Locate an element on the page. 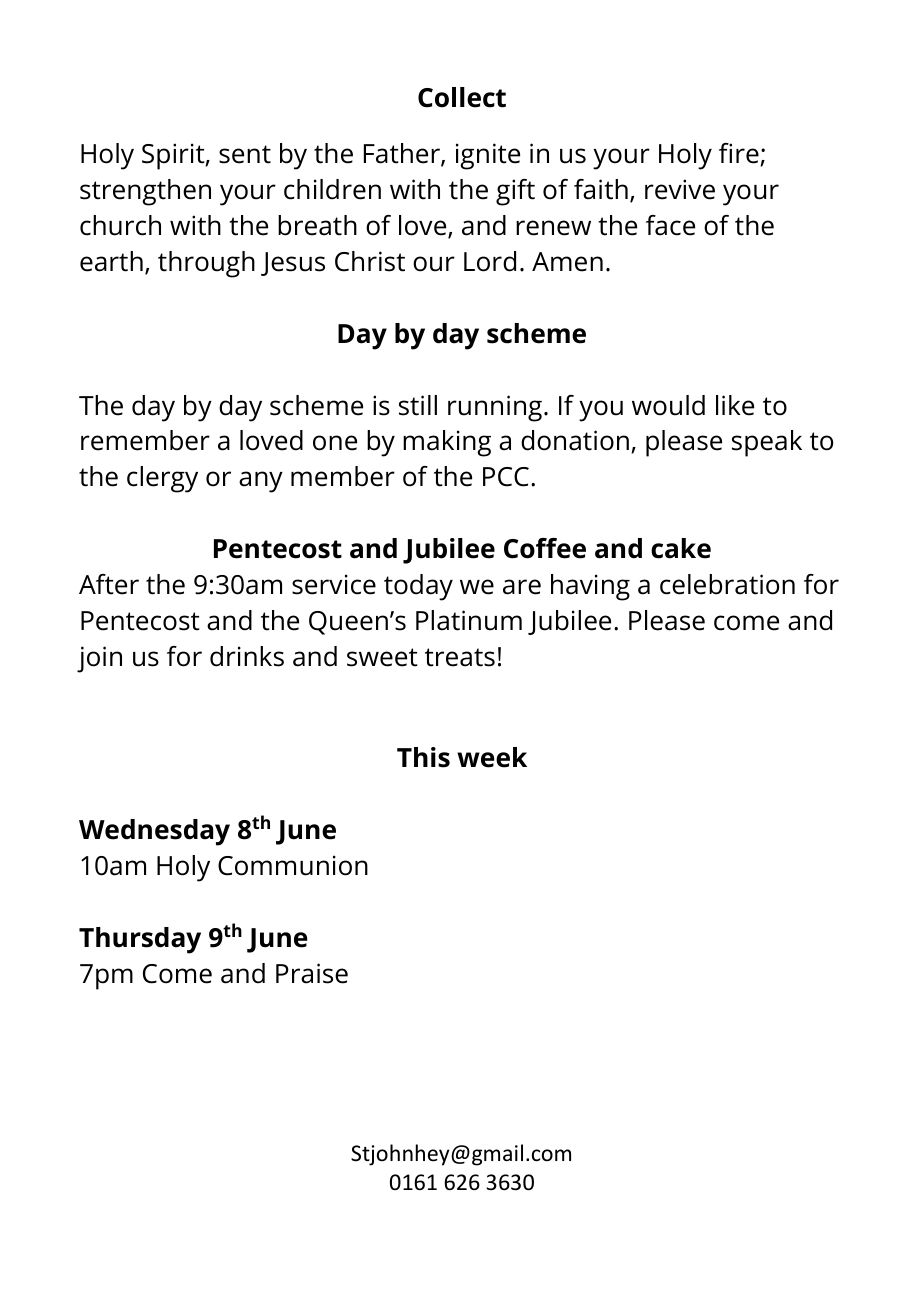  today is located at coordinates (418, 587).
